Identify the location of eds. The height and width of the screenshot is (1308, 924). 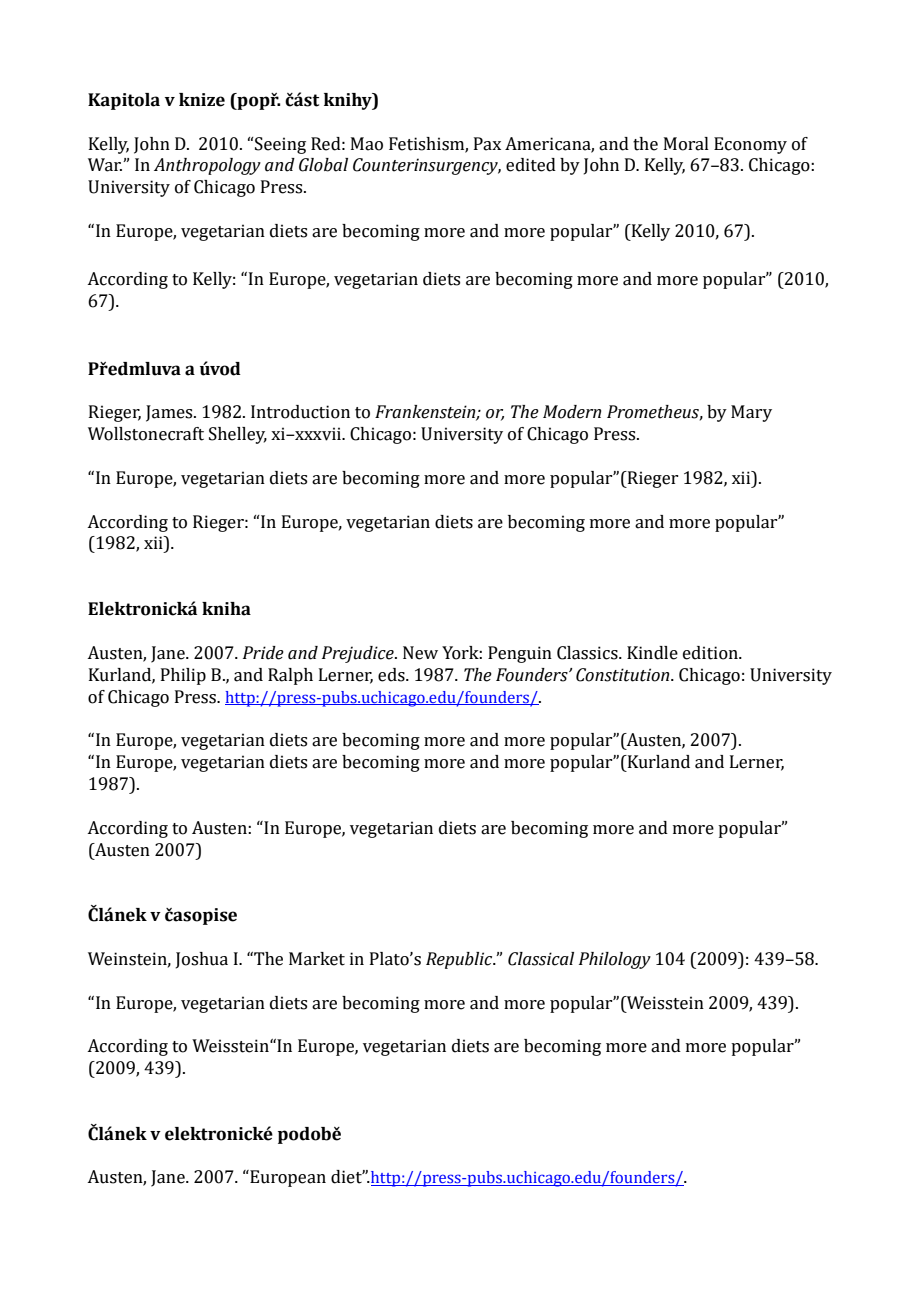
(392, 675).
